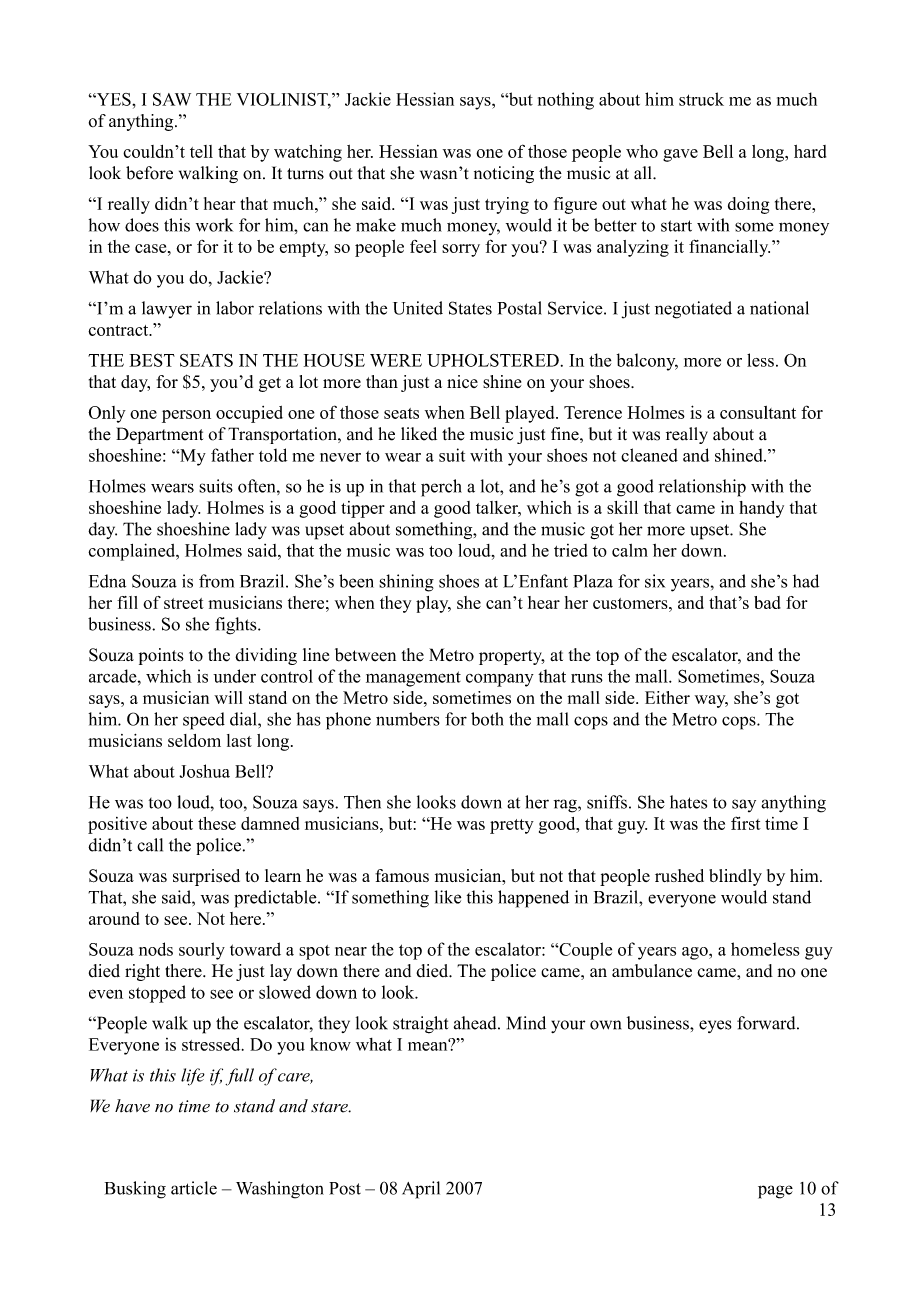  Describe the element at coordinates (194, 1188) in the page. I see `article` at that location.
